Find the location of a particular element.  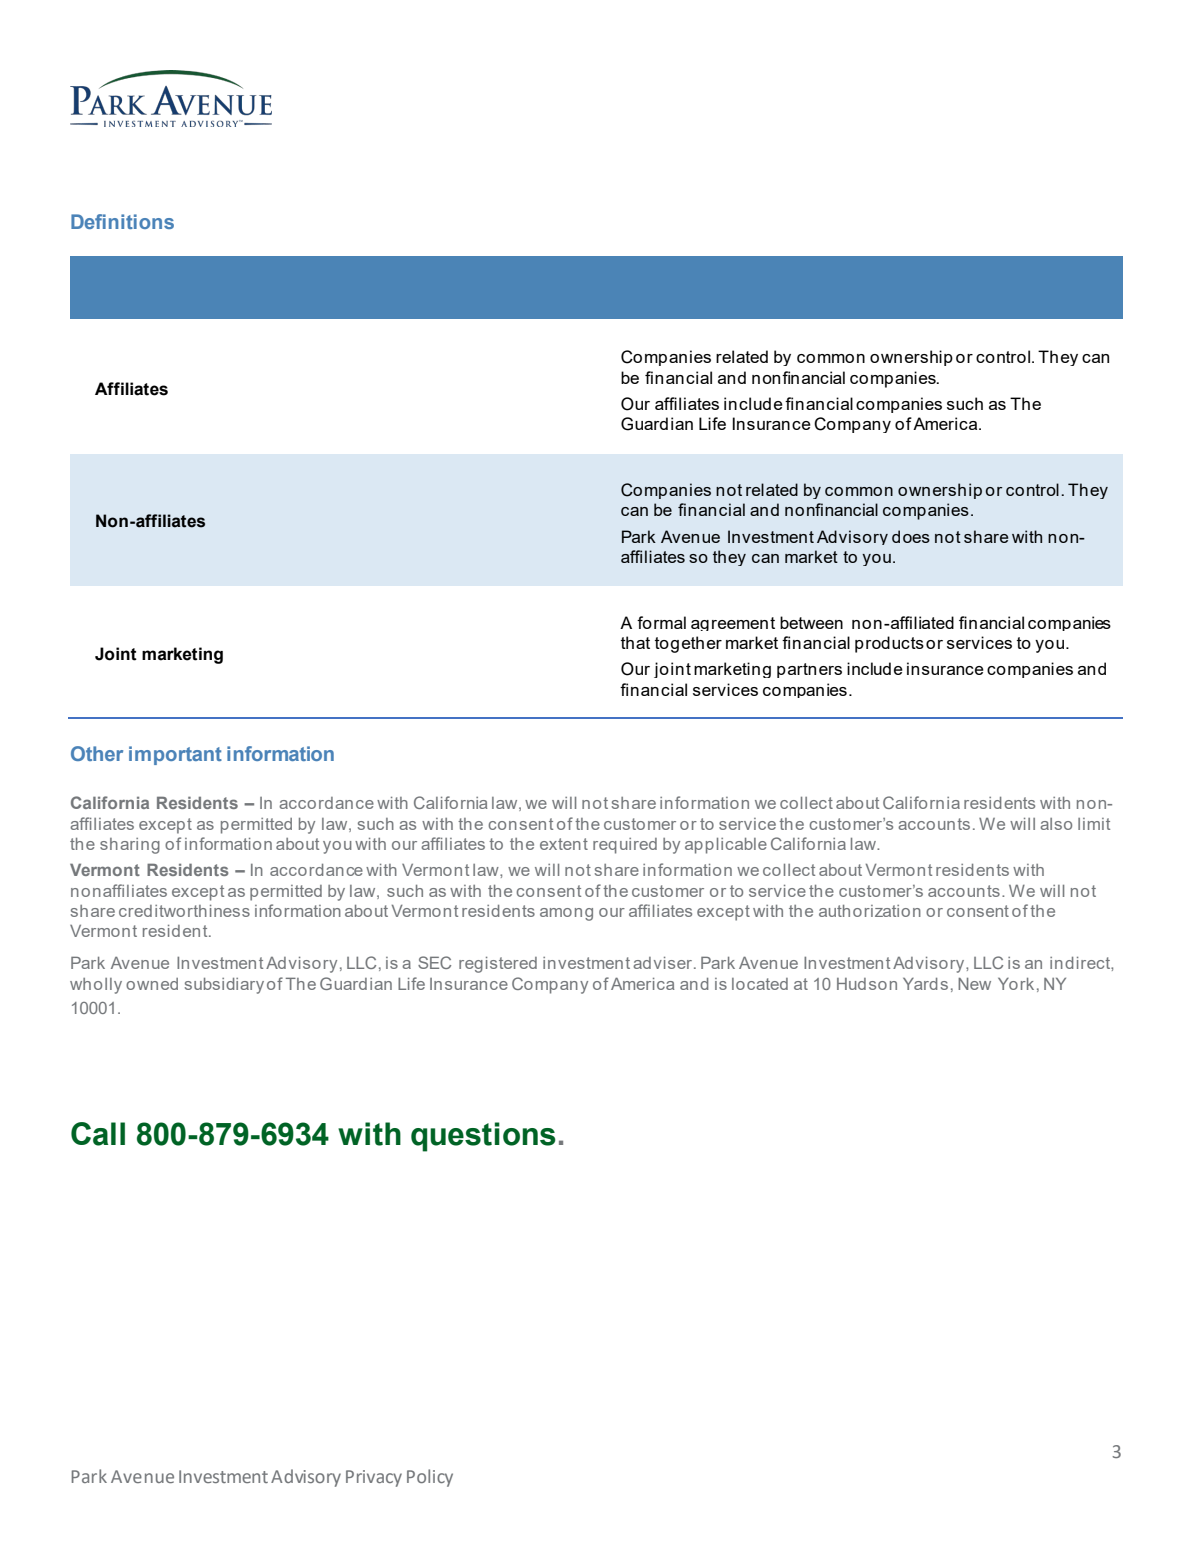

required is located at coordinates (625, 846).
